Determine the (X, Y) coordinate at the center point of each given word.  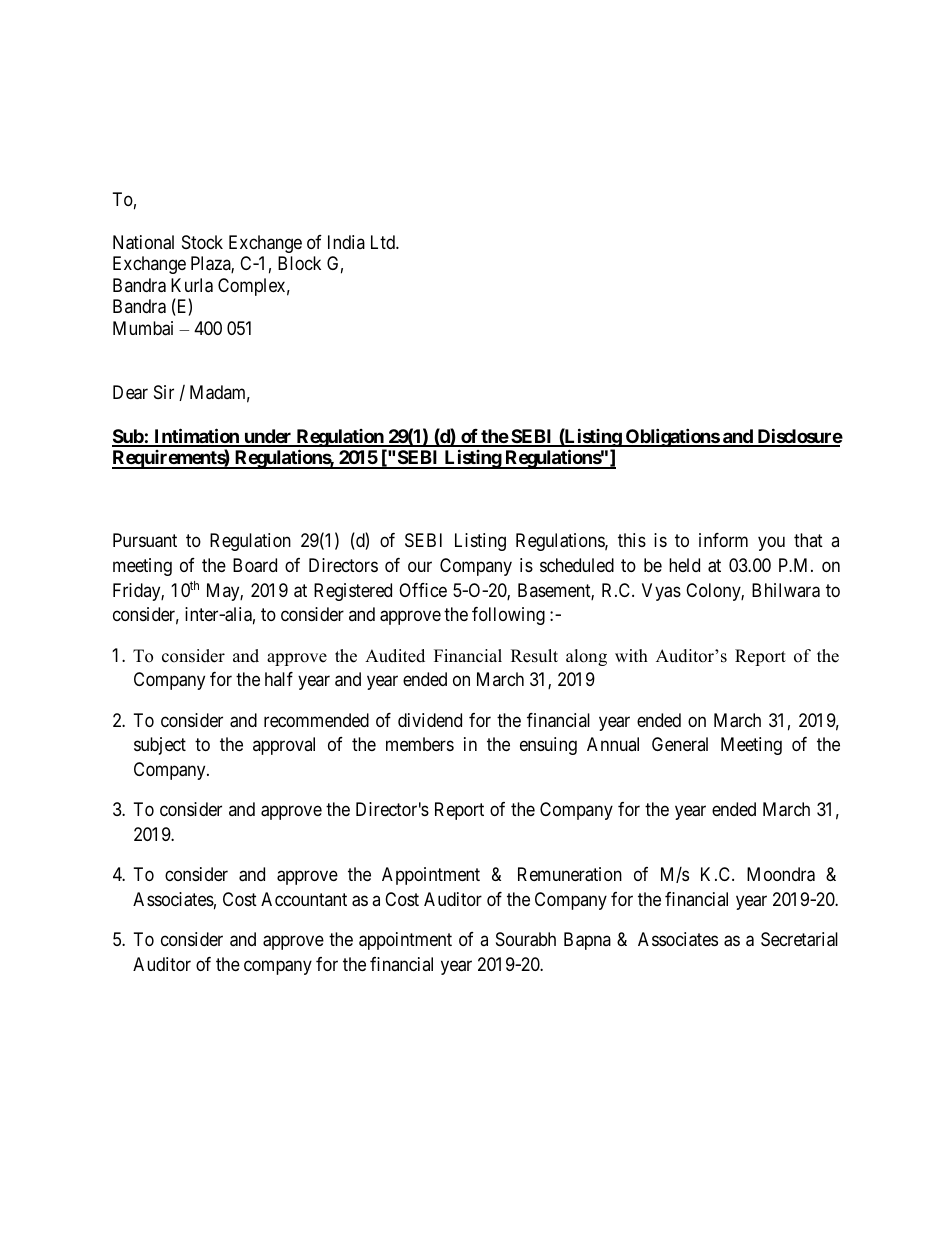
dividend (430, 720)
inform (723, 540)
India (346, 242)
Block (299, 263)
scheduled (577, 565)
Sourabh (526, 939)
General (680, 744)
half (279, 679)
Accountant (304, 899)
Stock (202, 242)
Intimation (196, 437)
